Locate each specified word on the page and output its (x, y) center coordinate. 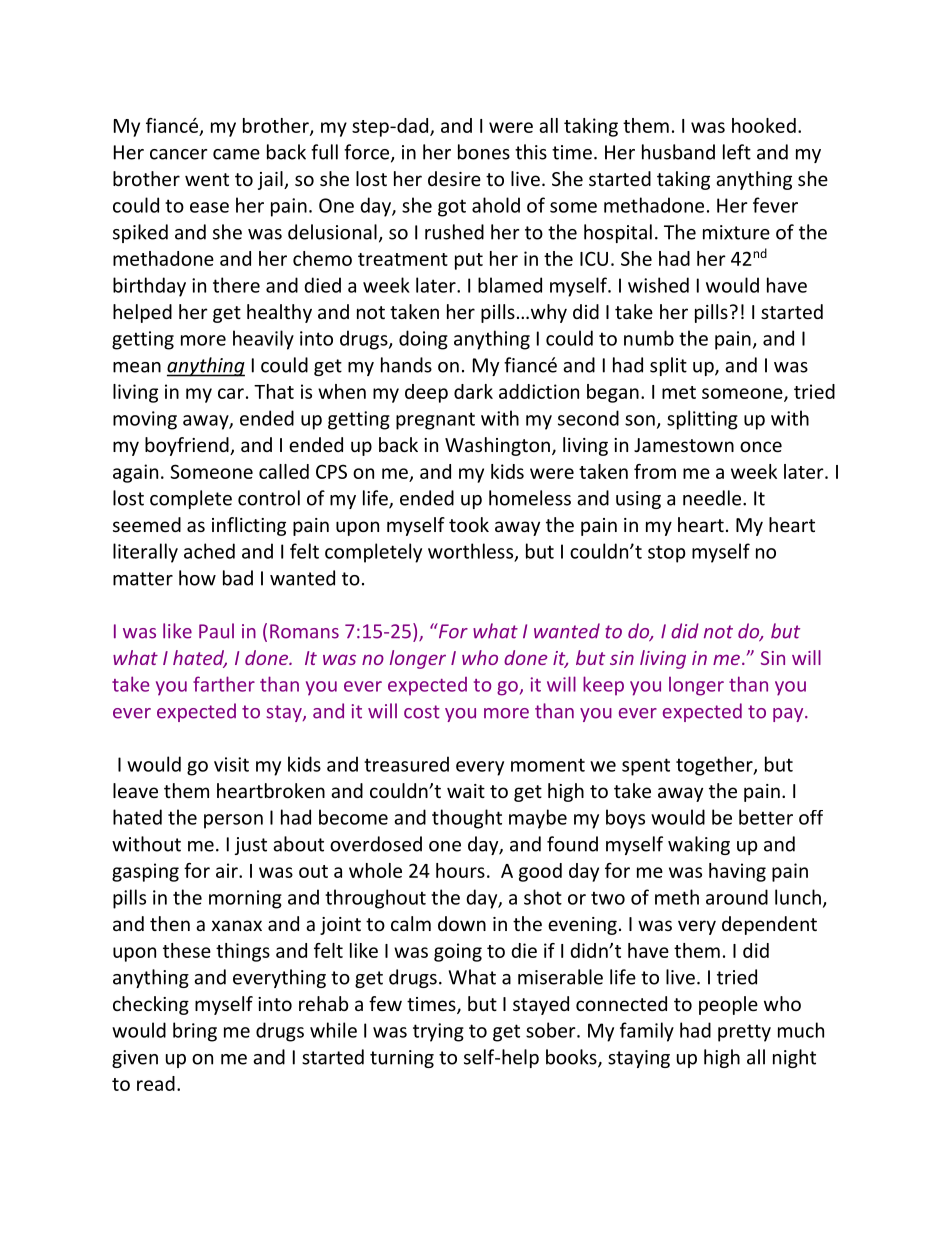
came (236, 154)
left (737, 152)
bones (484, 152)
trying (438, 1032)
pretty (744, 1033)
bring (195, 1032)
